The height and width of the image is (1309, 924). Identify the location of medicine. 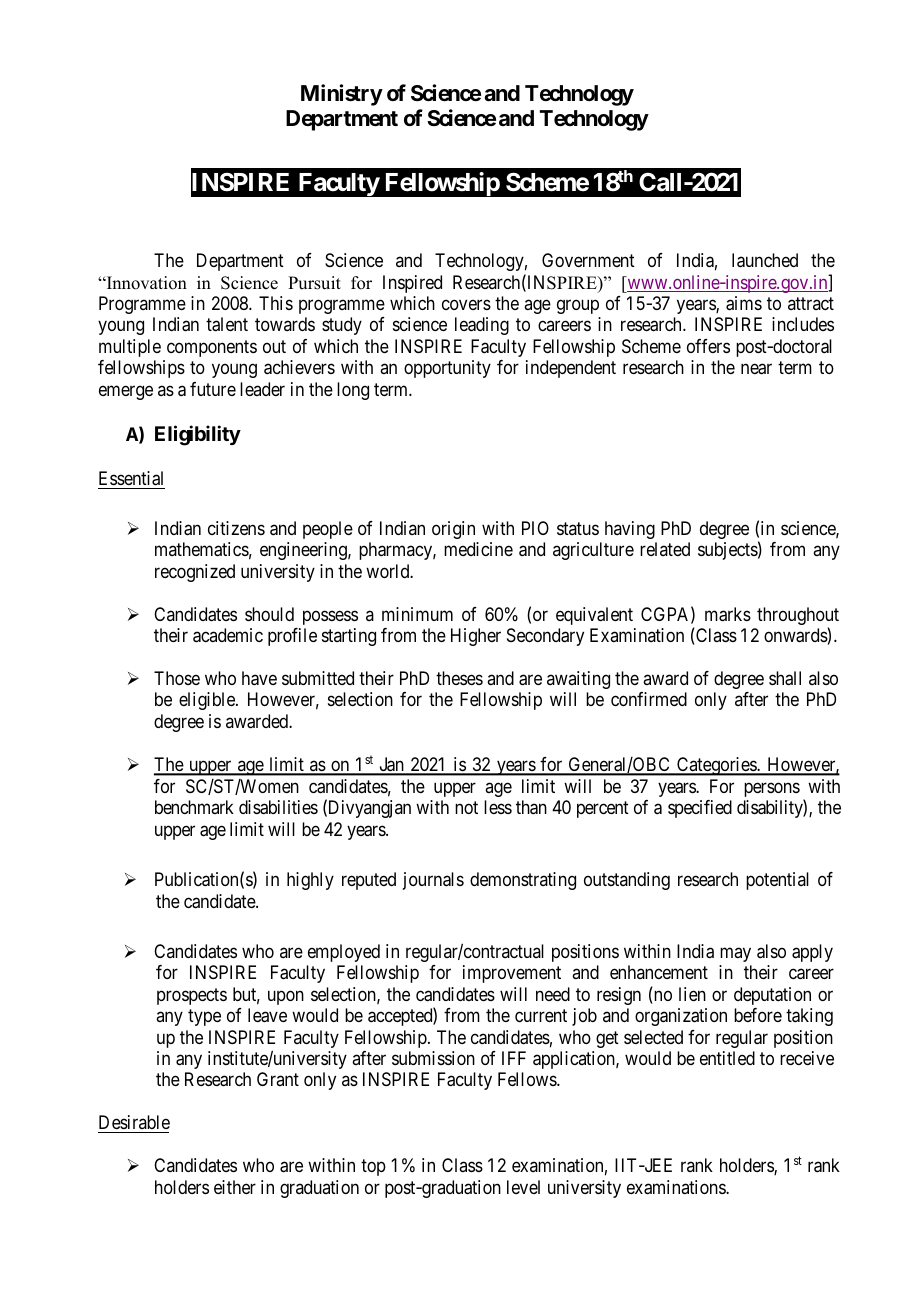
(478, 549).
